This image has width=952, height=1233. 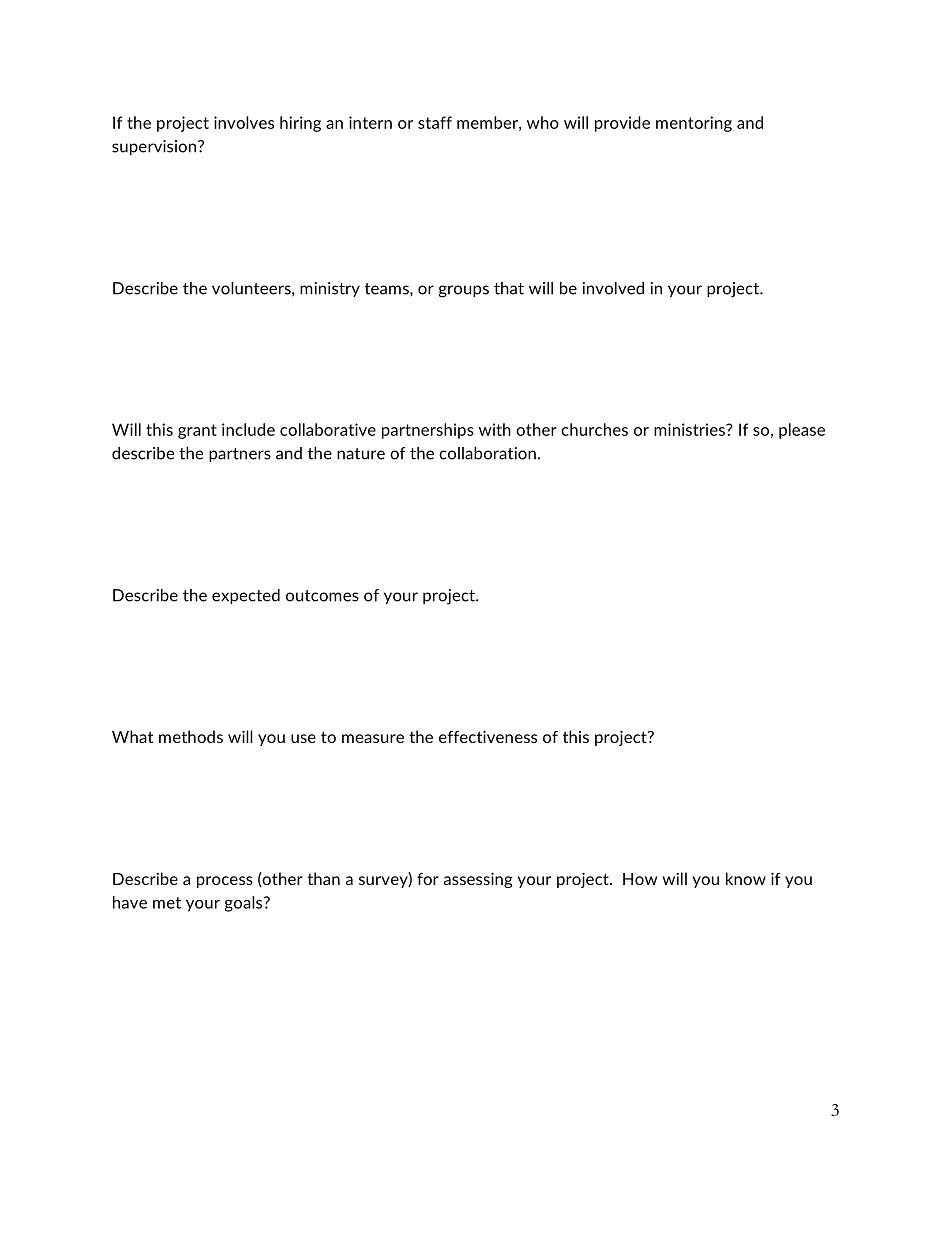 I want to click on assessing, so click(x=478, y=880).
